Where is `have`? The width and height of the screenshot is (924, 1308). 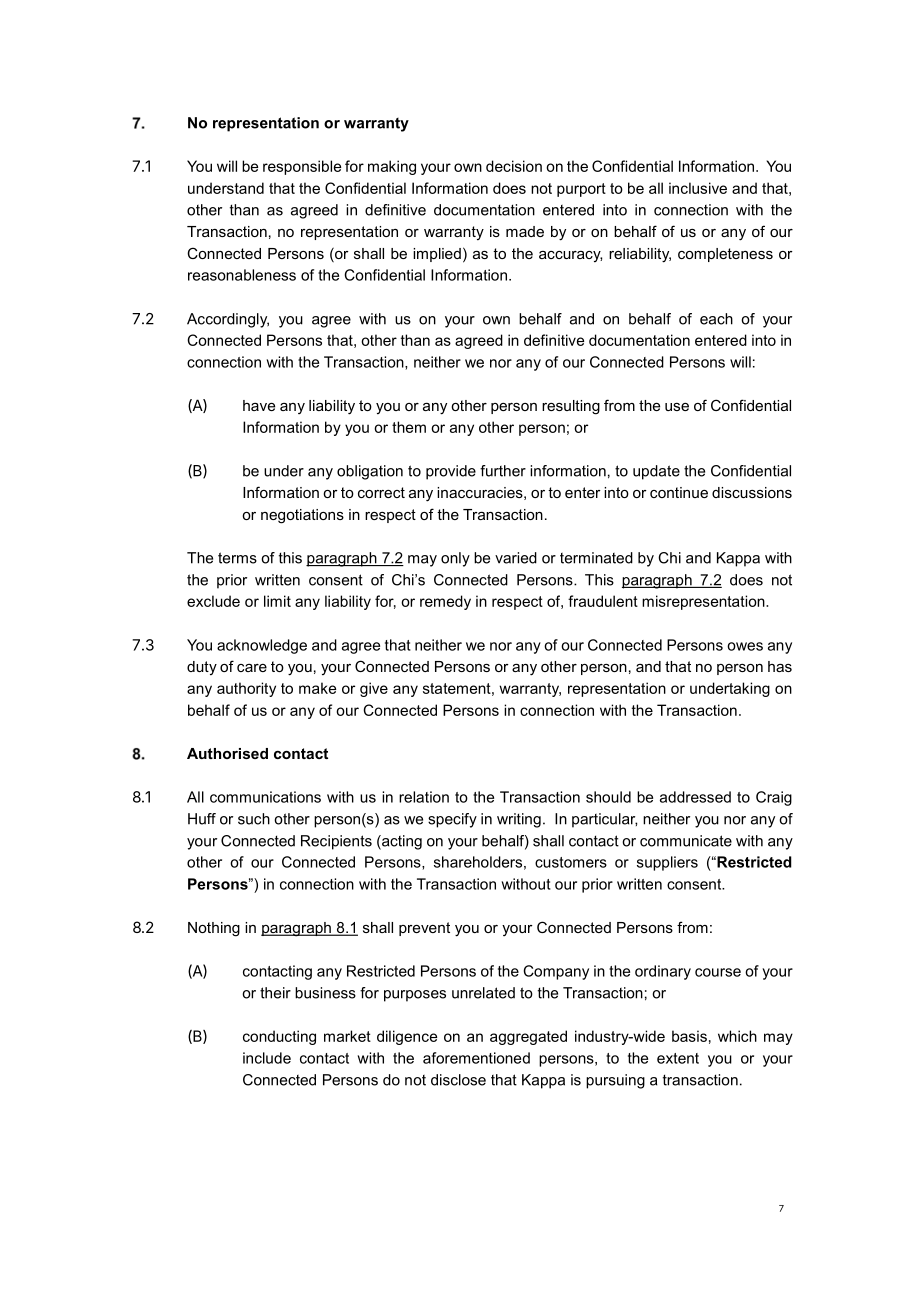
have is located at coordinates (259, 405).
